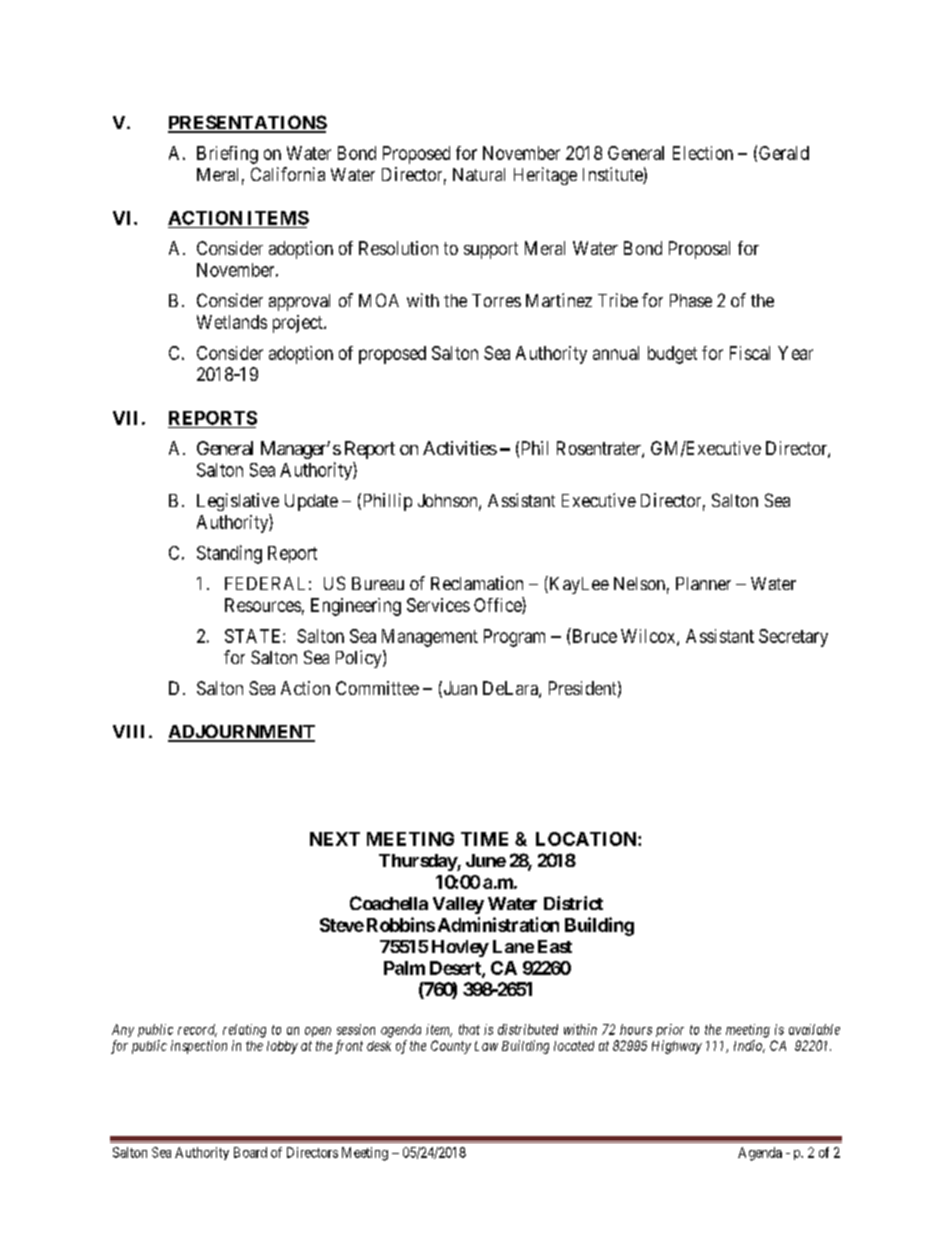 Image resolution: width=952 pixels, height=1233 pixels. What do you see at coordinates (587, 839) in the screenshot?
I see `LOCATION` at bounding box center [587, 839].
